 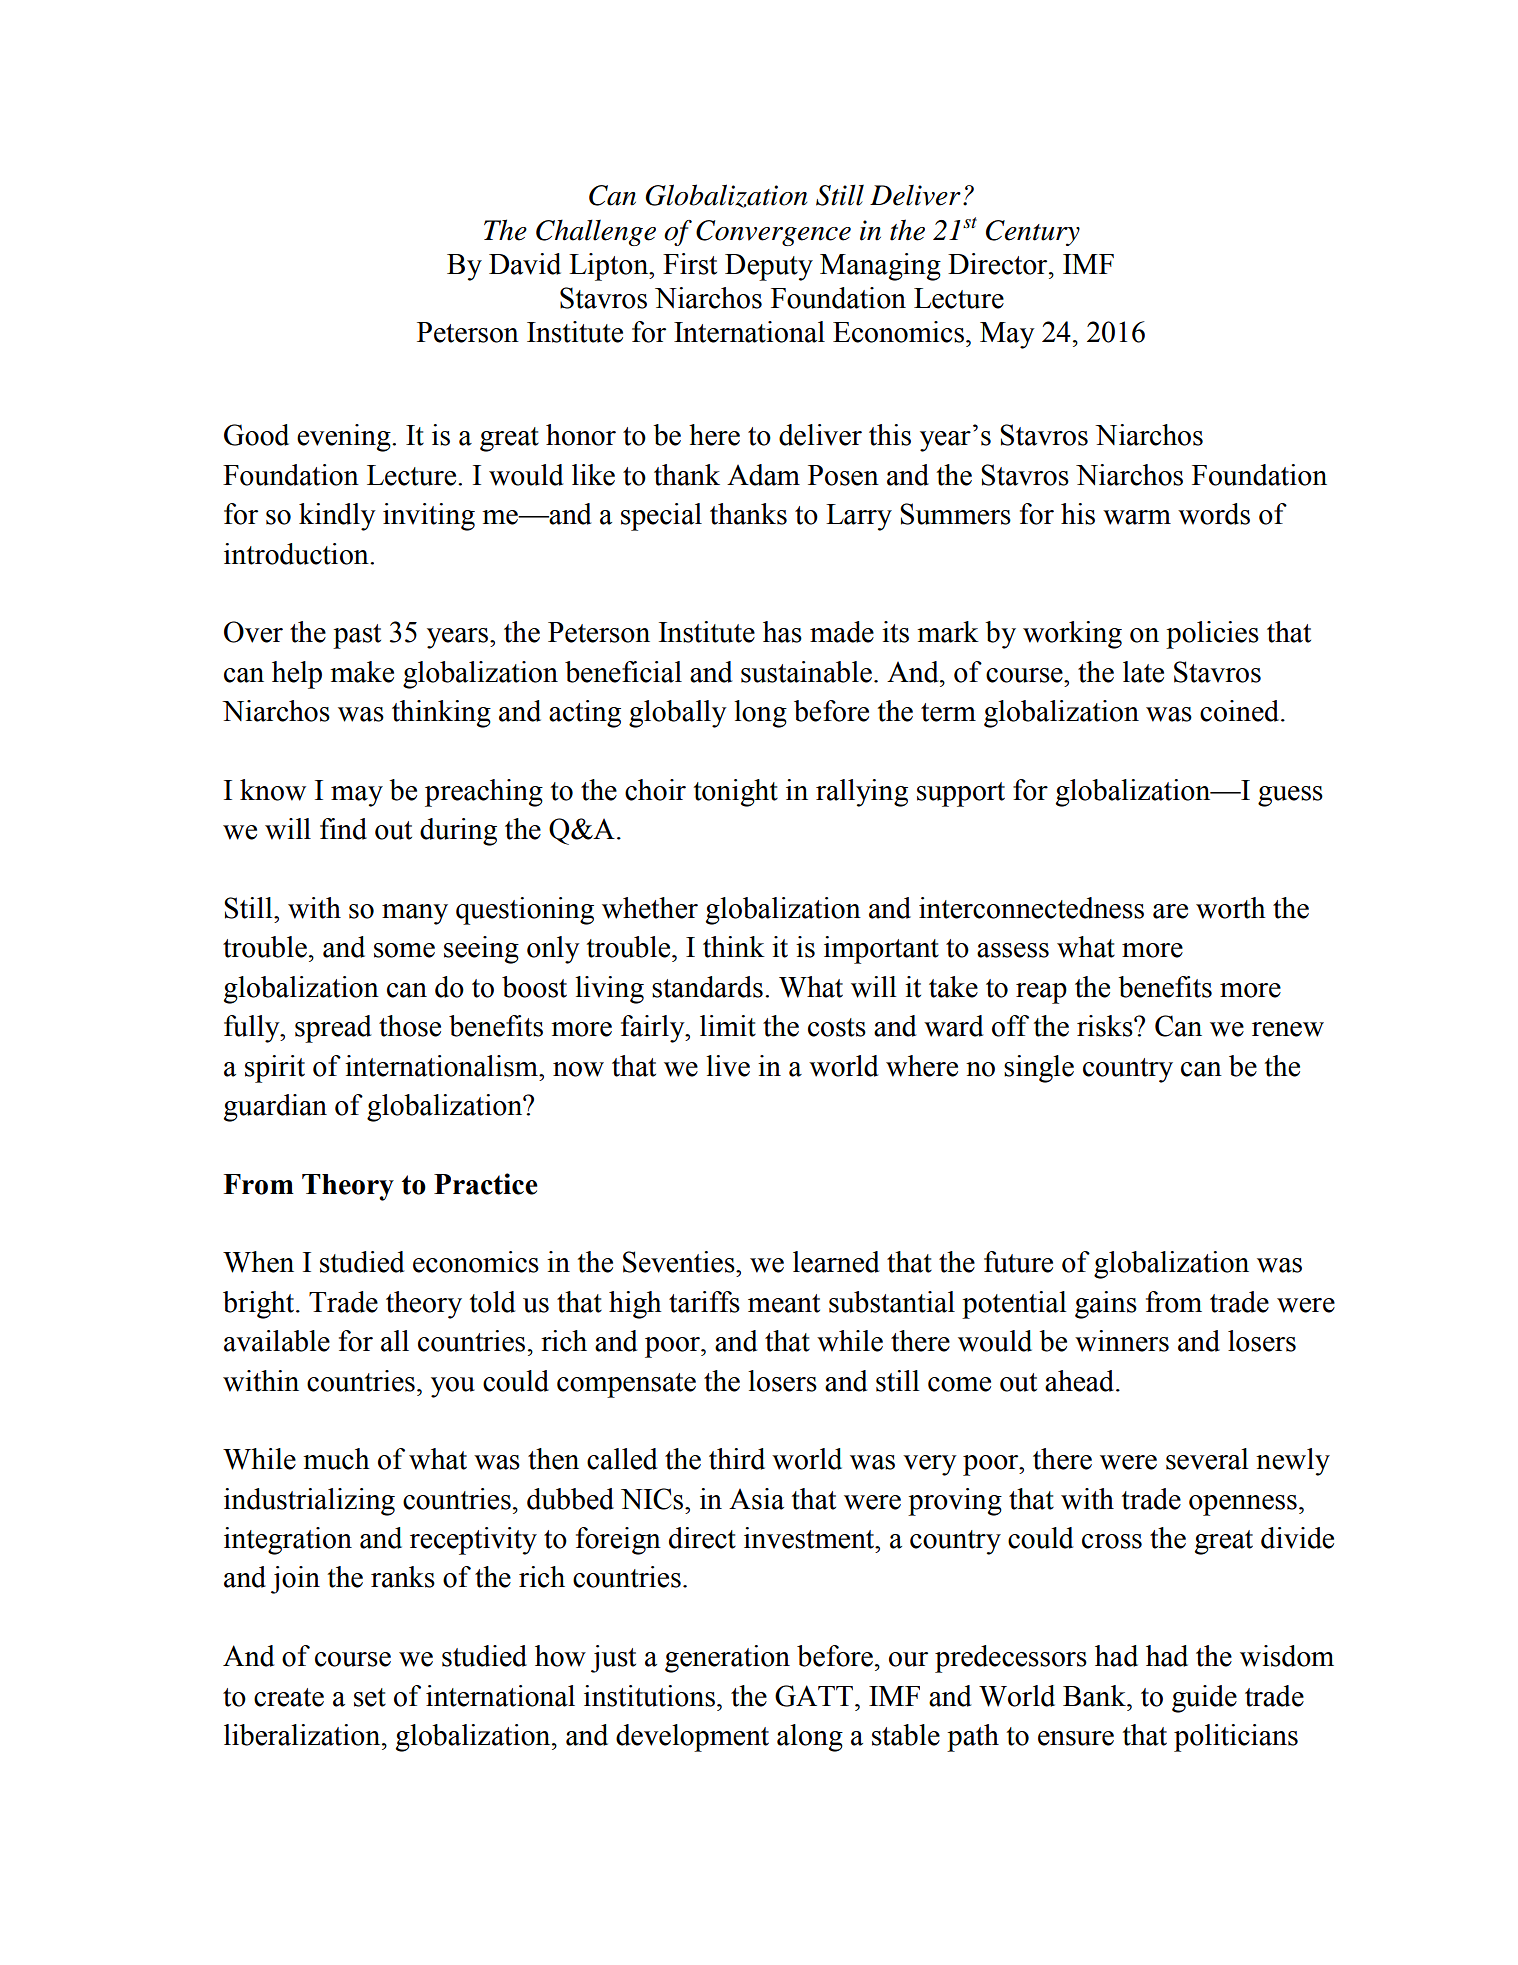 I want to click on David, so click(x=525, y=264).
